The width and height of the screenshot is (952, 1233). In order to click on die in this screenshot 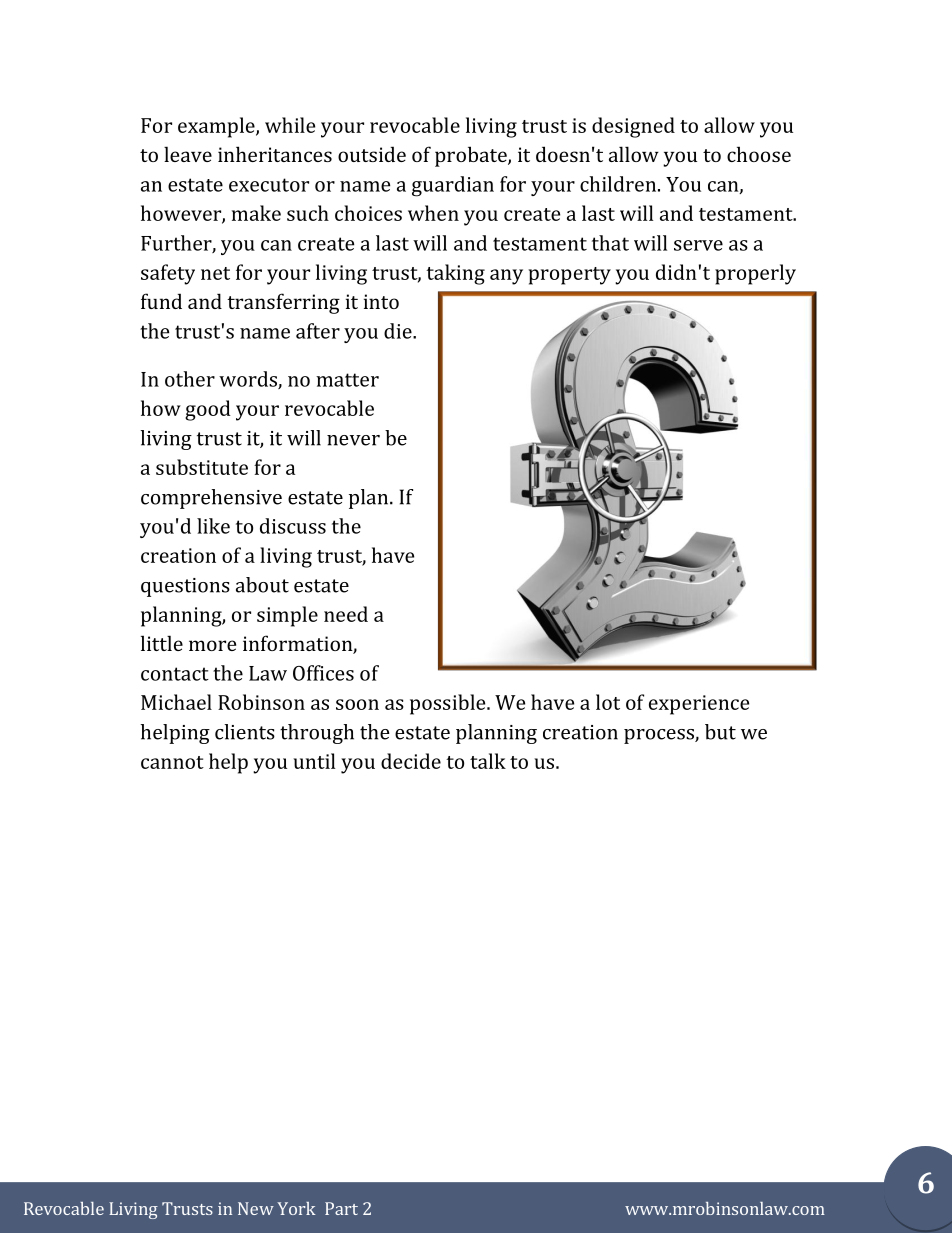, I will do `click(399, 331)`.
